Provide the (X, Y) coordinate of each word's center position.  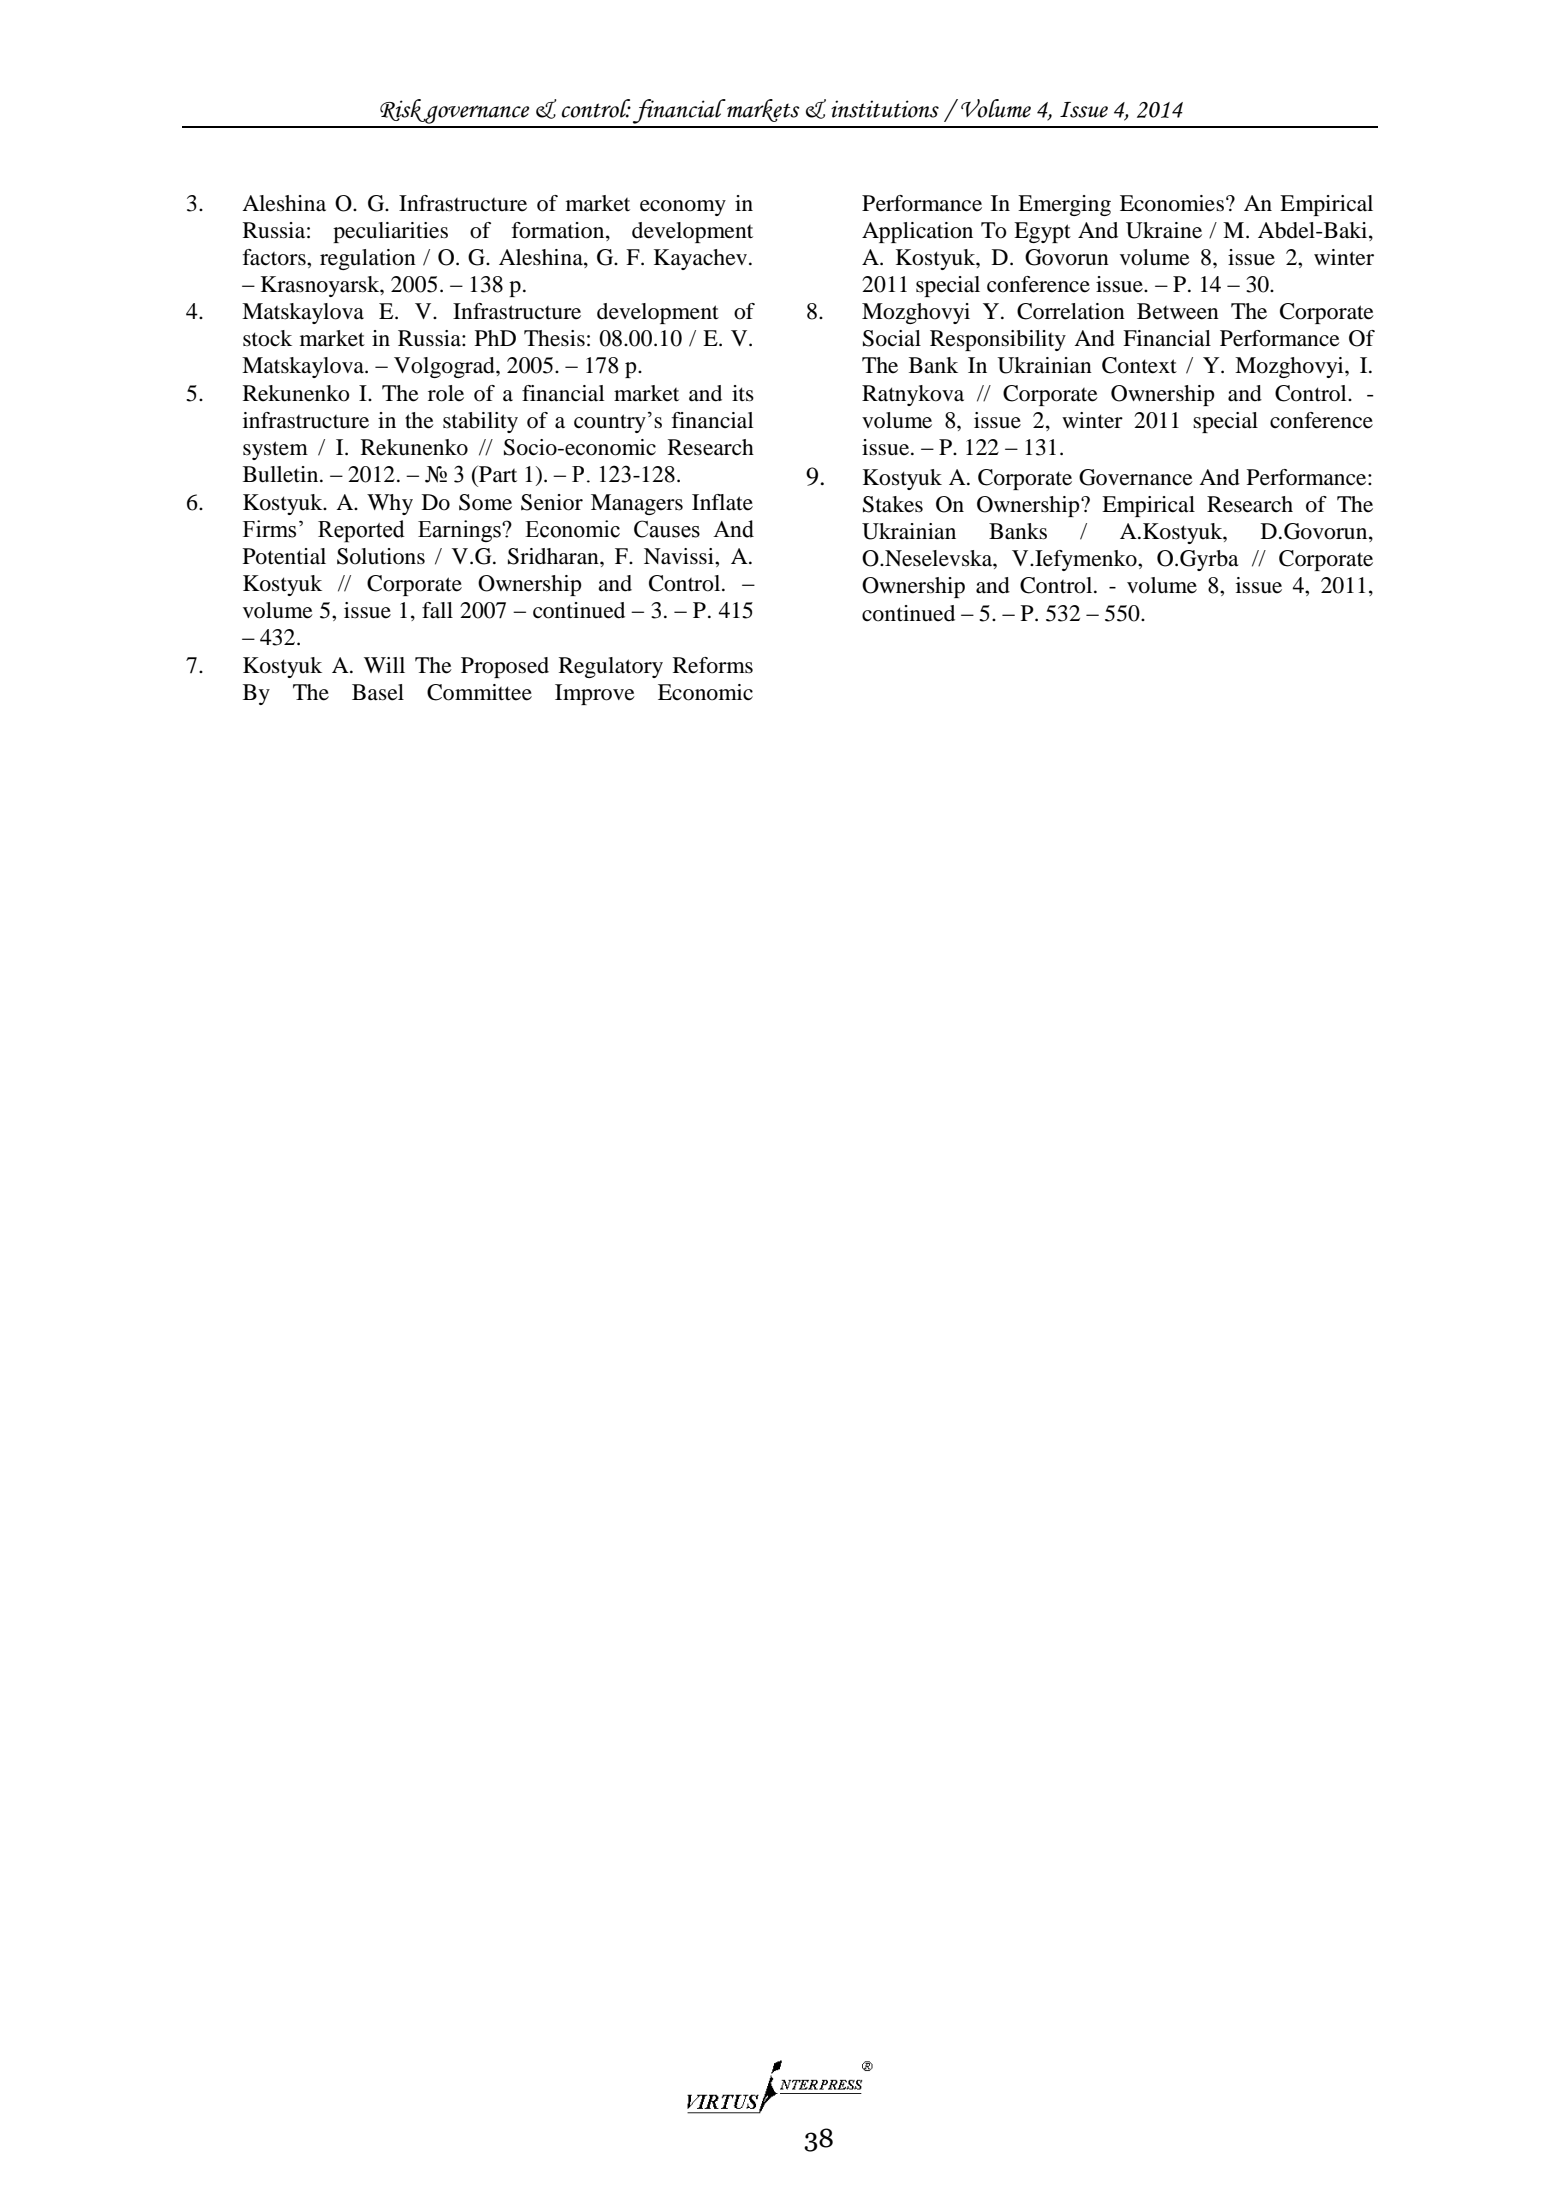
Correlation (1071, 311)
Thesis (554, 338)
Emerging (1064, 205)
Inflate (722, 502)
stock (267, 338)
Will (384, 665)
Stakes (893, 504)
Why (390, 504)
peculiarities (390, 232)
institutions (885, 109)
